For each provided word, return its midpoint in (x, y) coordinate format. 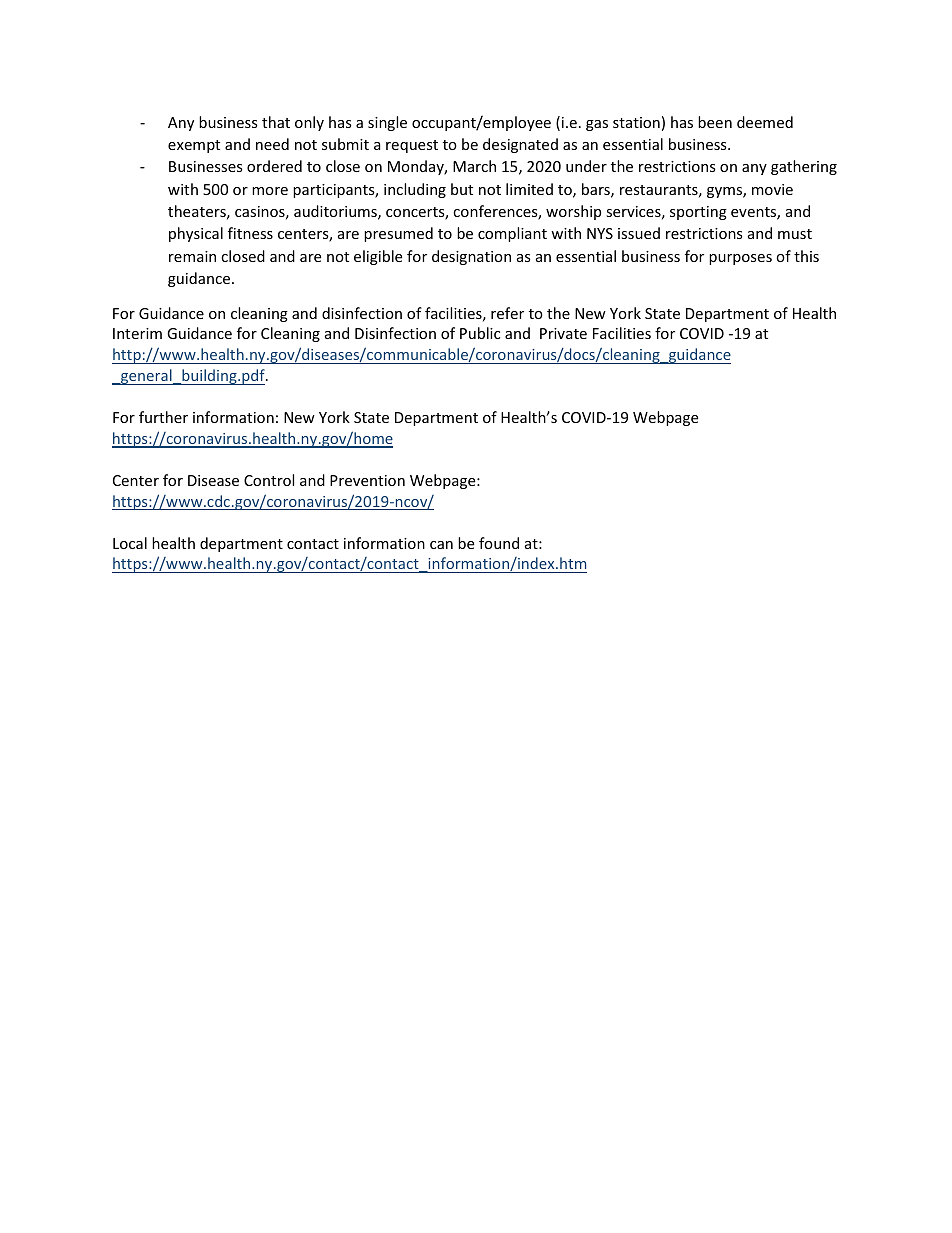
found (499, 543)
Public (480, 333)
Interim (137, 333)
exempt (194, 146)
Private (563, 333)
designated (520, 145)
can (441, 545)
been (715, 122)
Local (130, 543)
